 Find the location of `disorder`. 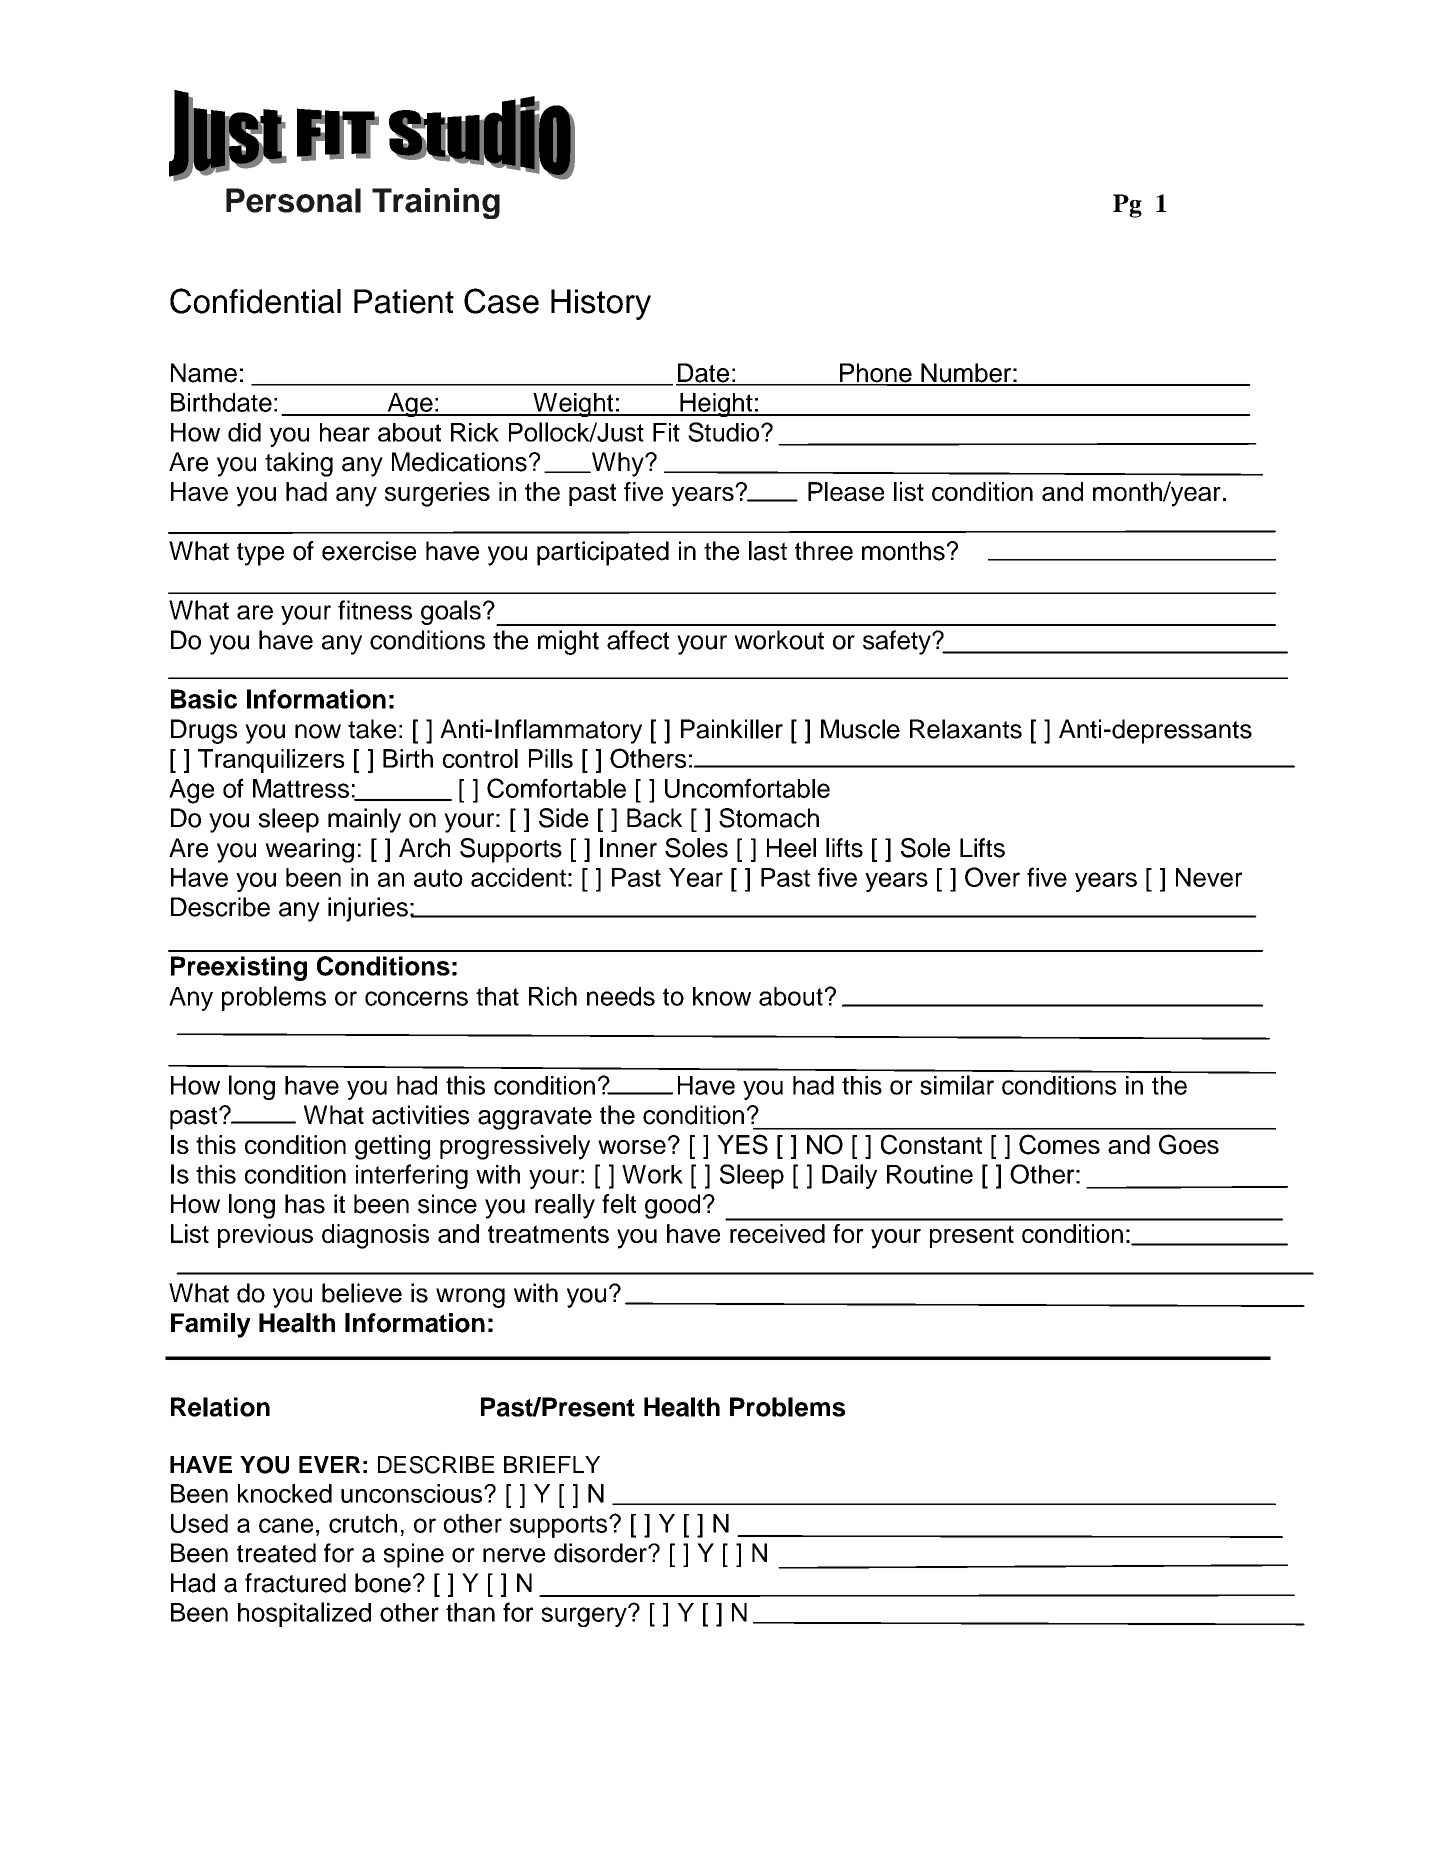

disorder is located at coordinates (601, 1553).
